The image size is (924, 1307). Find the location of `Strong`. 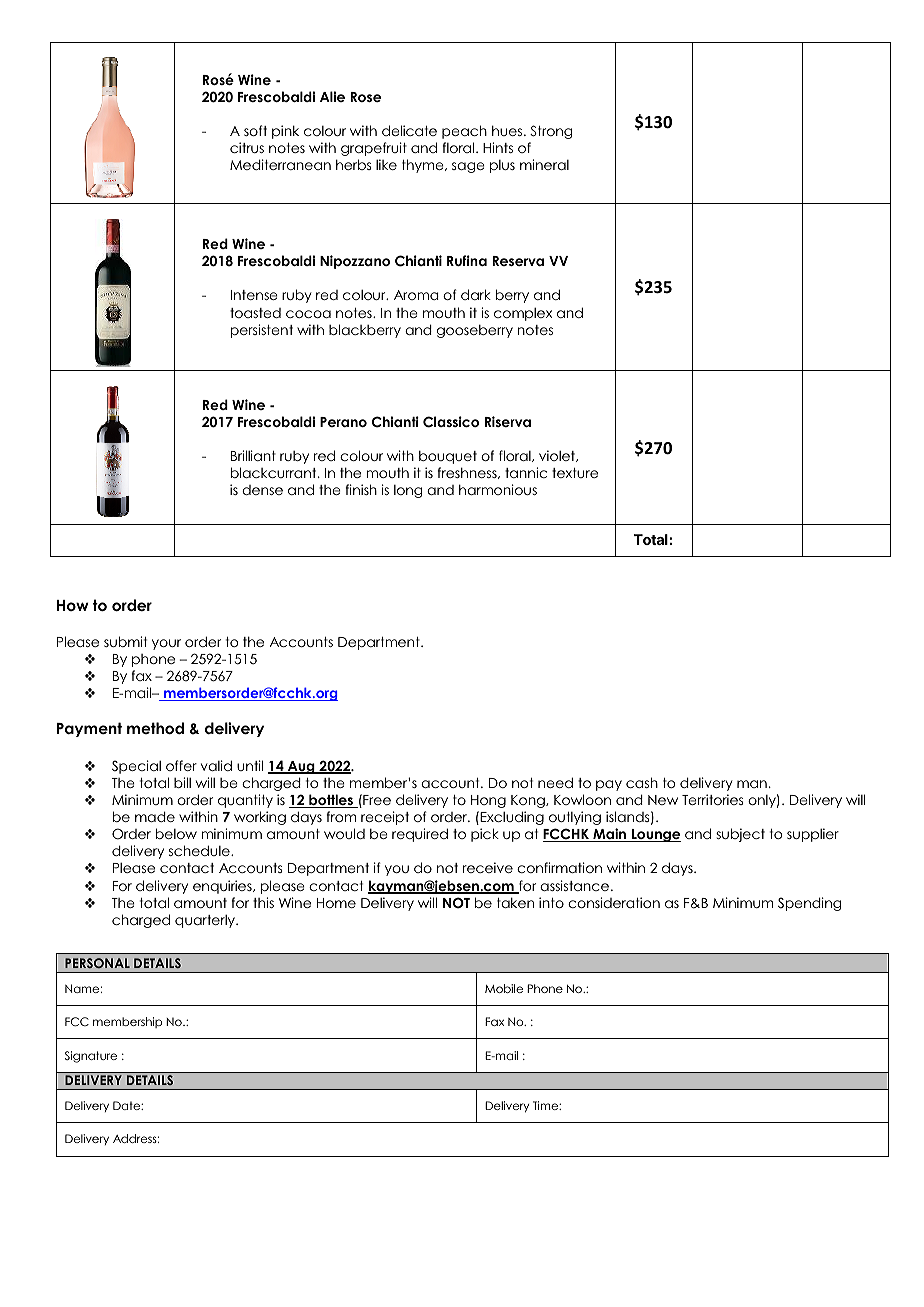

Strong is located at coordinates (551, 132).
